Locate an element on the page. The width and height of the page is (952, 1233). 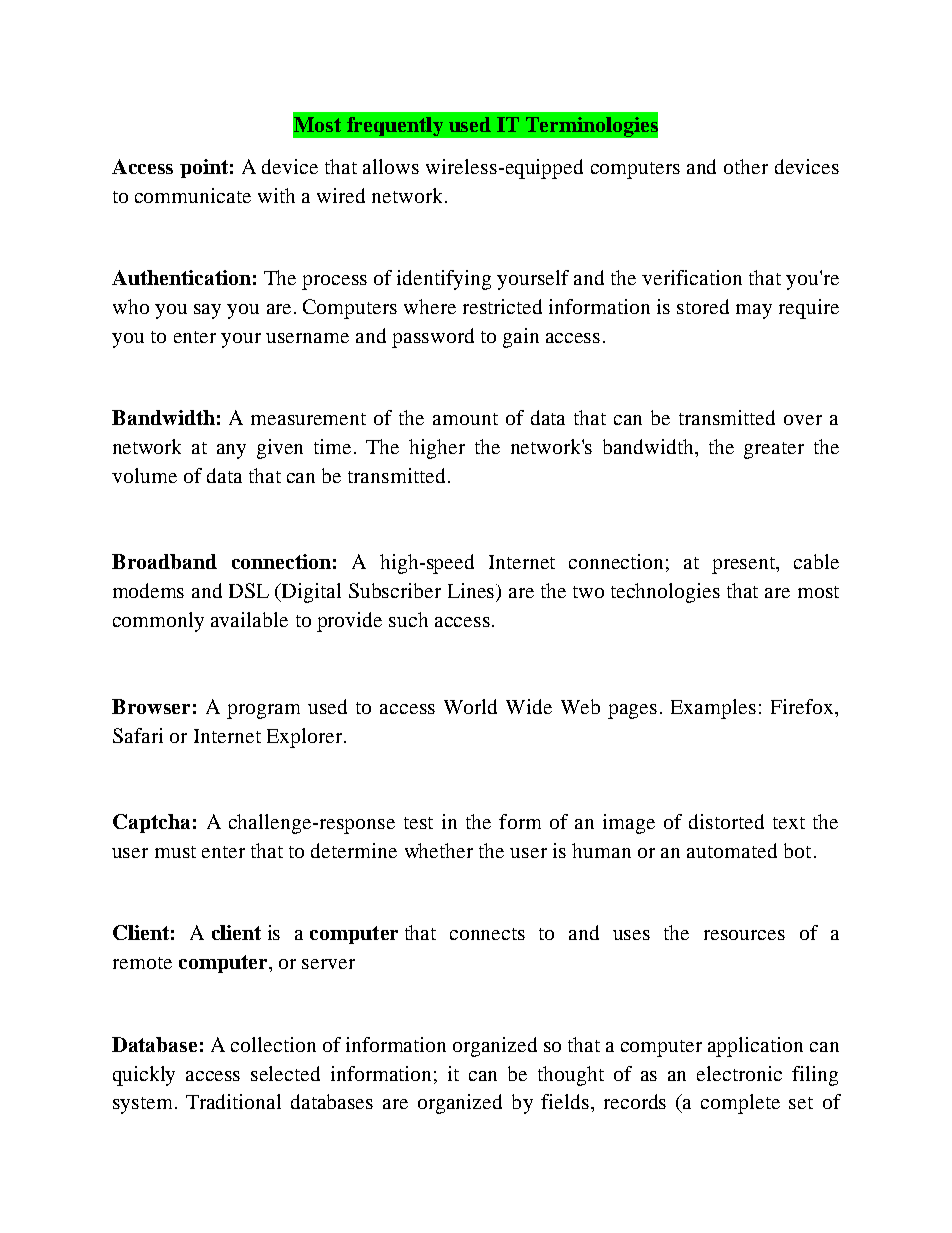
other is located at coordinates (746, 166).
